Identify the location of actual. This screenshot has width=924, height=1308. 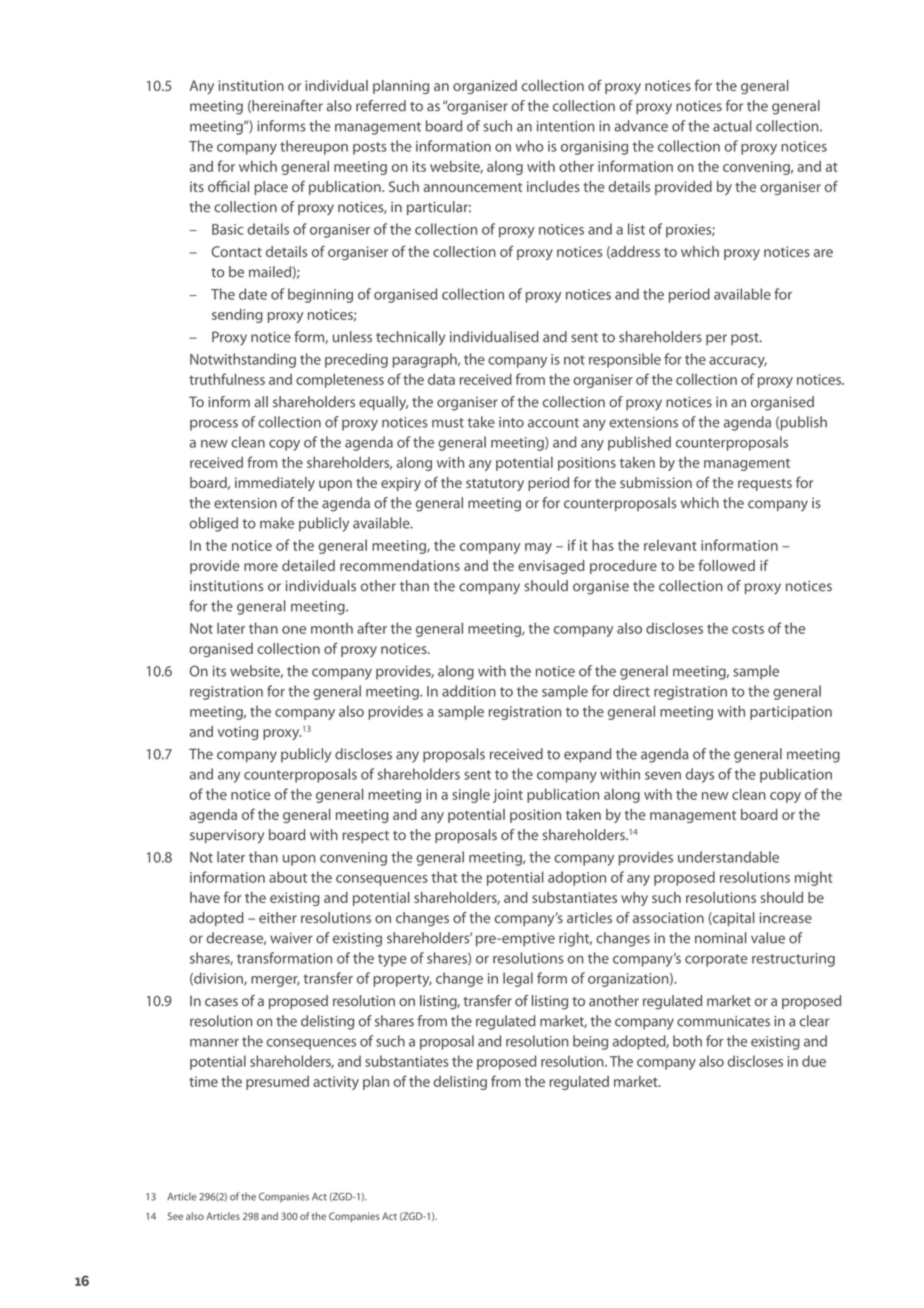
(732, 126).
